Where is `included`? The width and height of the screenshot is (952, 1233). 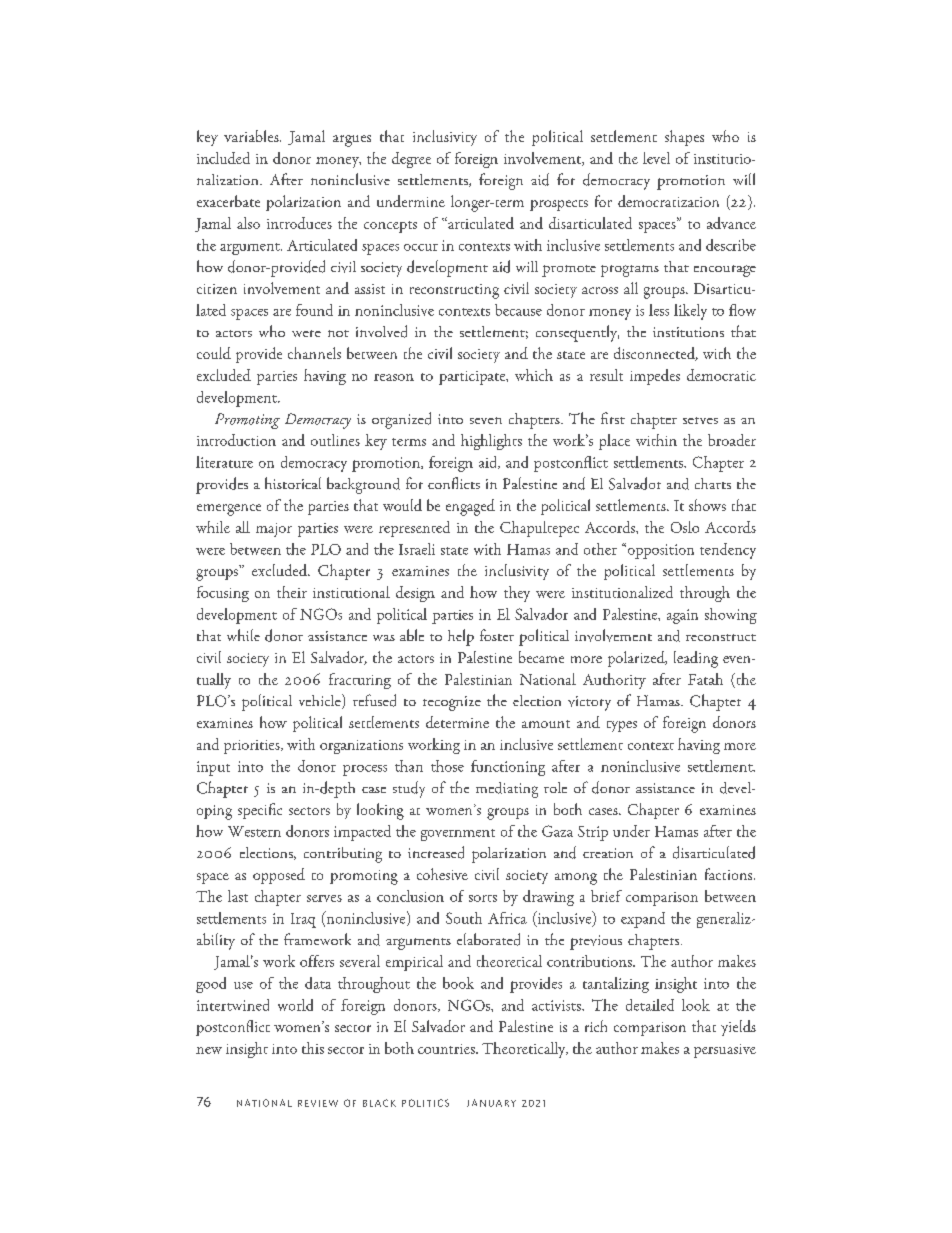
included is located at coordinates (223, 158).
